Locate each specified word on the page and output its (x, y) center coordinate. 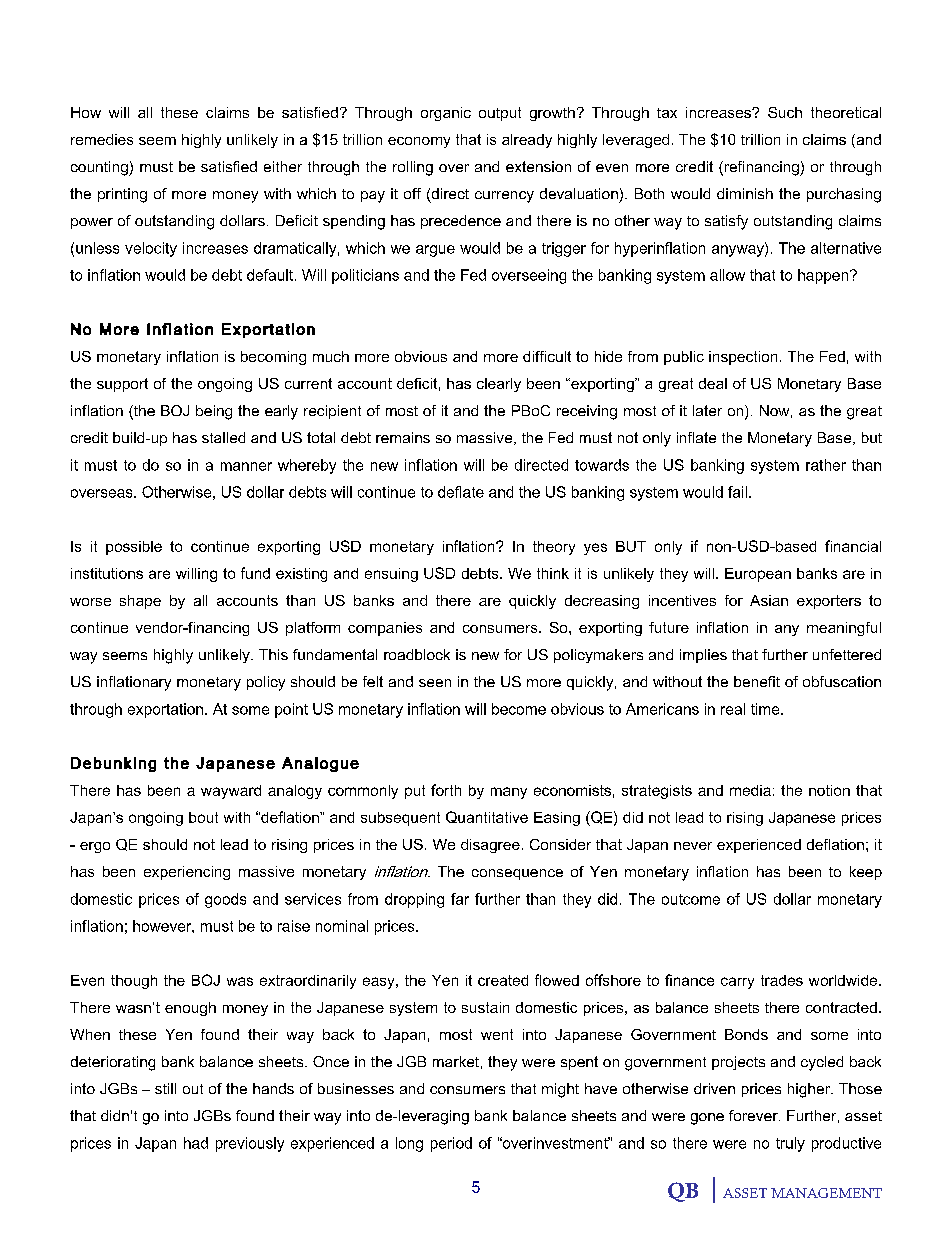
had (196, 1143)
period (451, 1144)
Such (785, 112)
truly (790, 1144)
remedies (102, 139)
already (527, 141)
